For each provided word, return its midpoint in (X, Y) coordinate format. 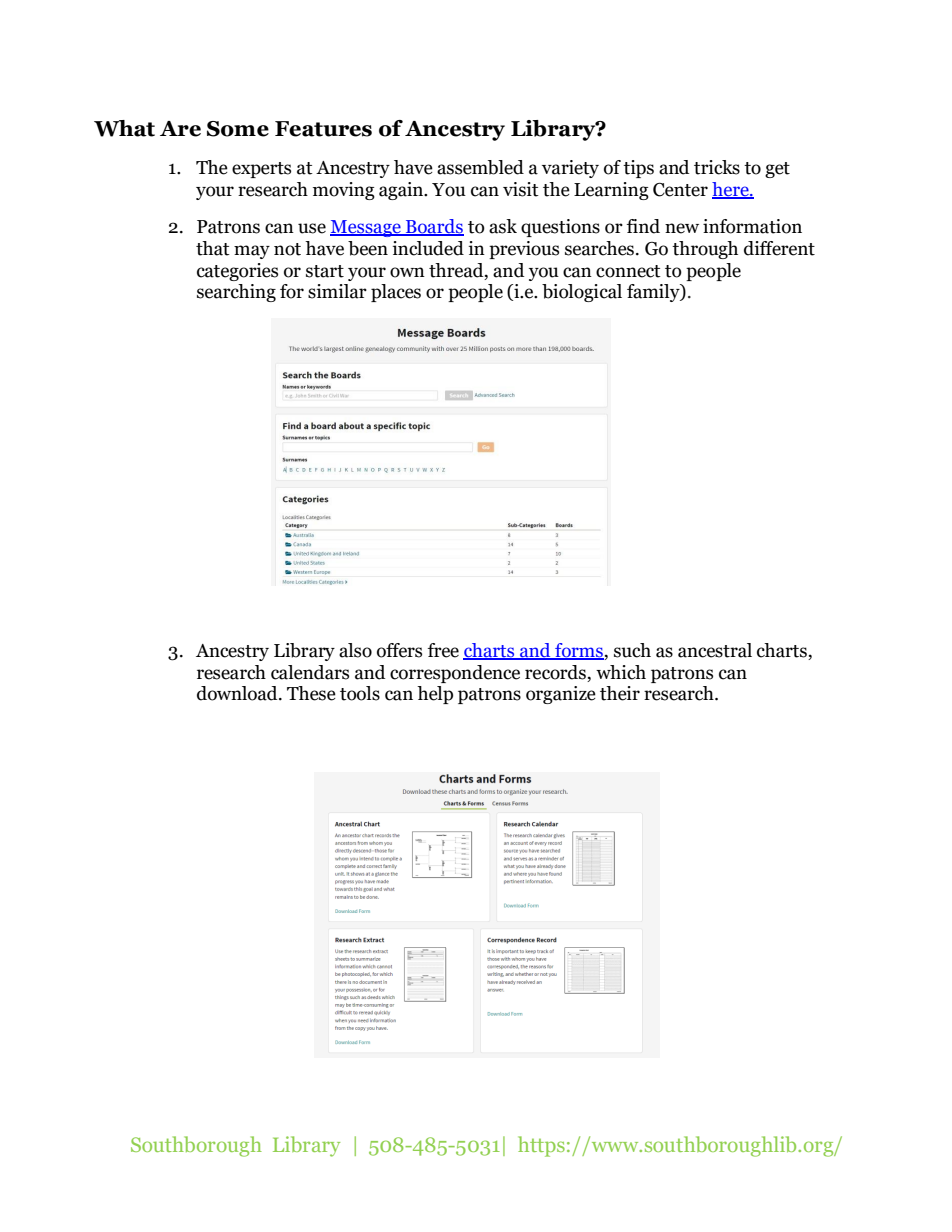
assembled (480, 167)
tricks (717, 167)
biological (582, 293)
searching (236, 293)
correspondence (455, 674)
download (238, 693)
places (396, 293)
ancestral (715, 650)
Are (180, 129)
